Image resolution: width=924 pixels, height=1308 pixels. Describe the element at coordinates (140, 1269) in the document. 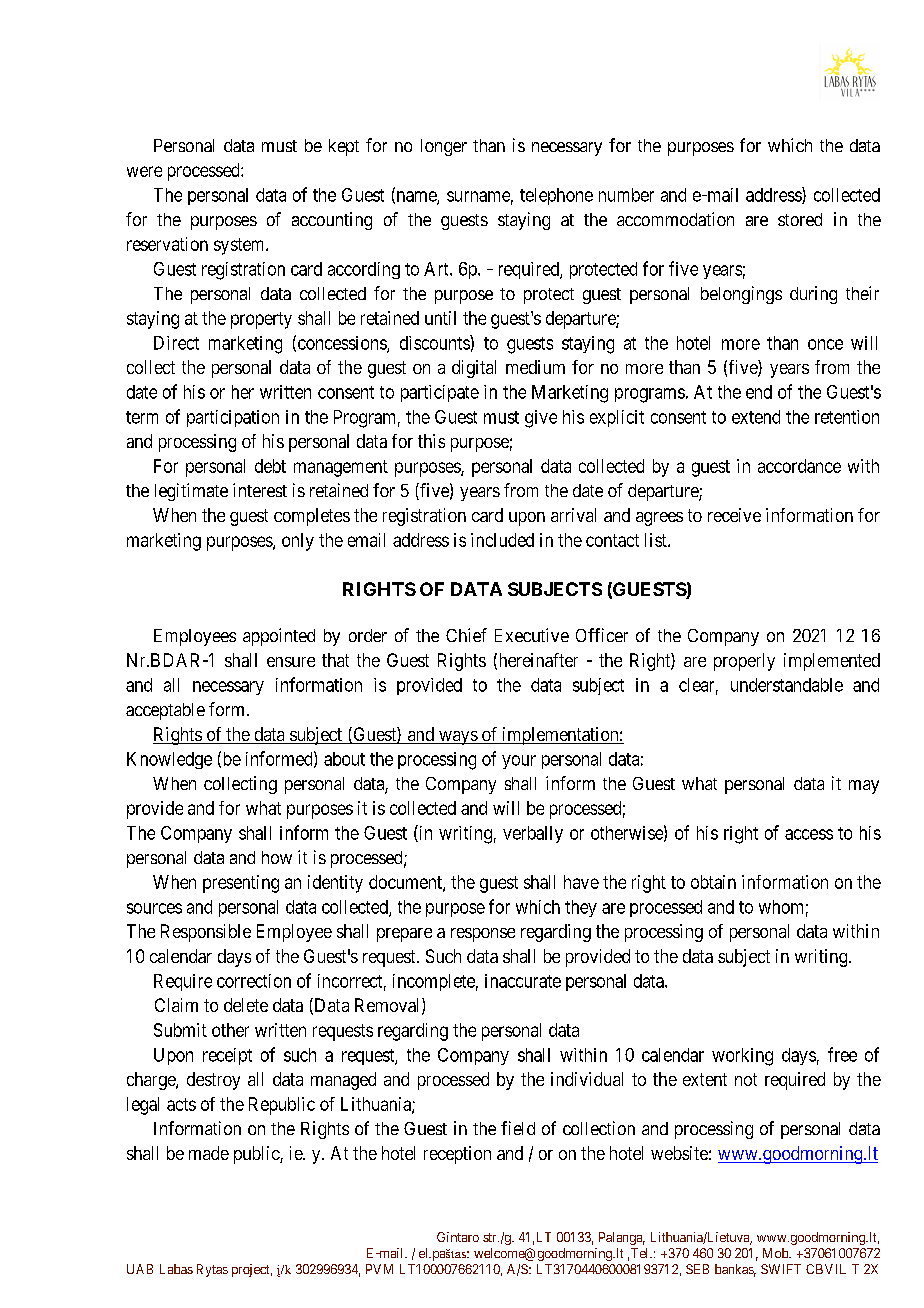

I see `UAB` at that location.
